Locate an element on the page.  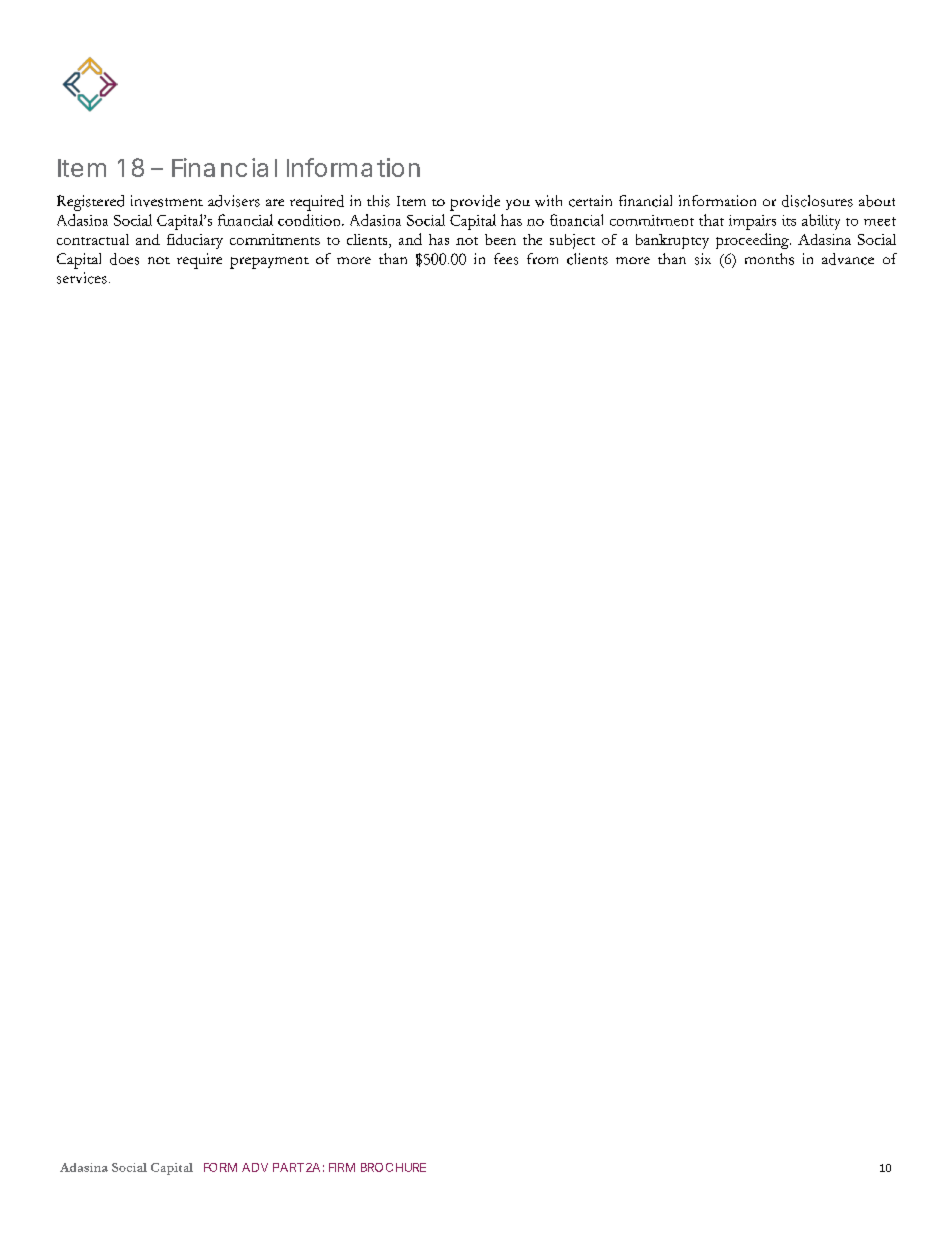
months is located at coordinates (769, 259).
